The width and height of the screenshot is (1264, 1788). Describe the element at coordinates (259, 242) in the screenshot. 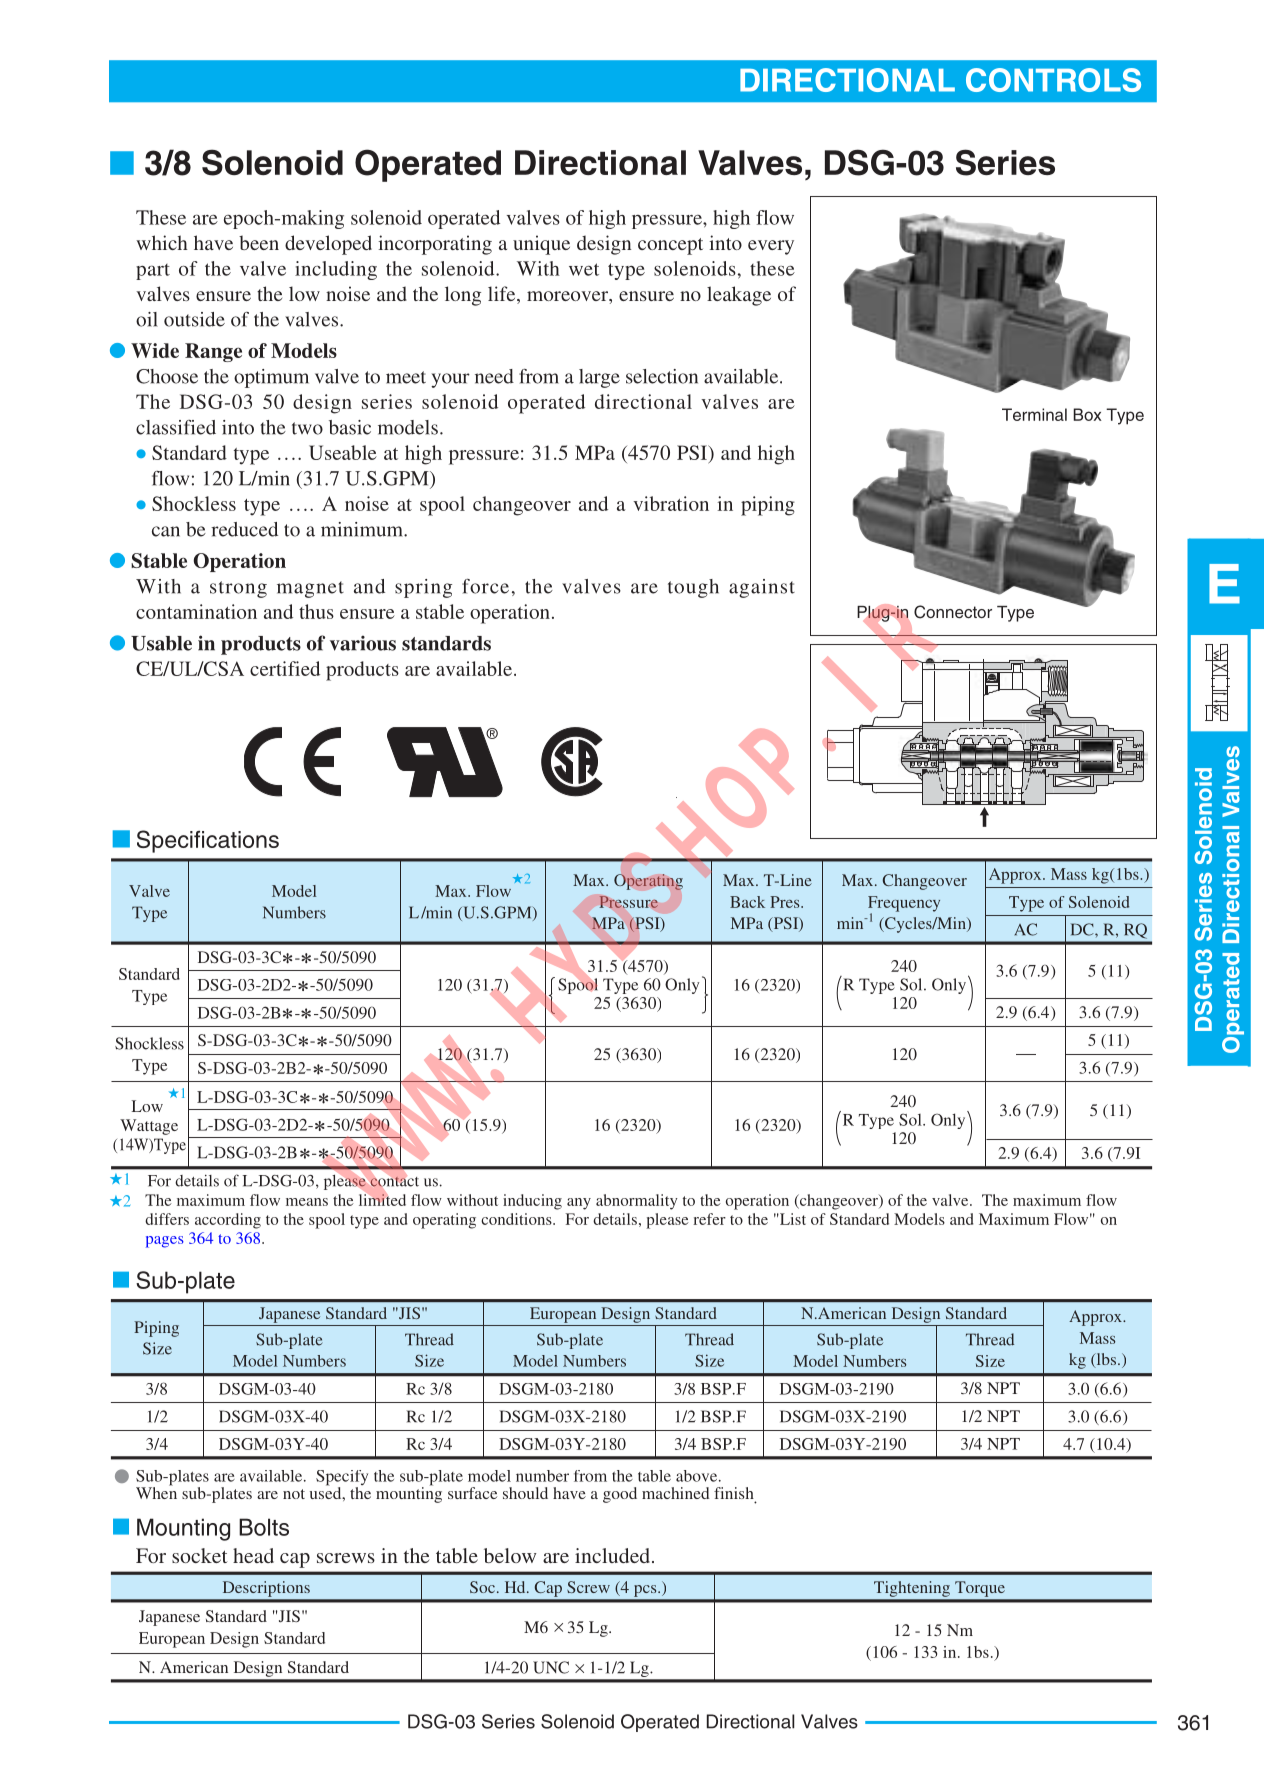

I see `been` at that location.
